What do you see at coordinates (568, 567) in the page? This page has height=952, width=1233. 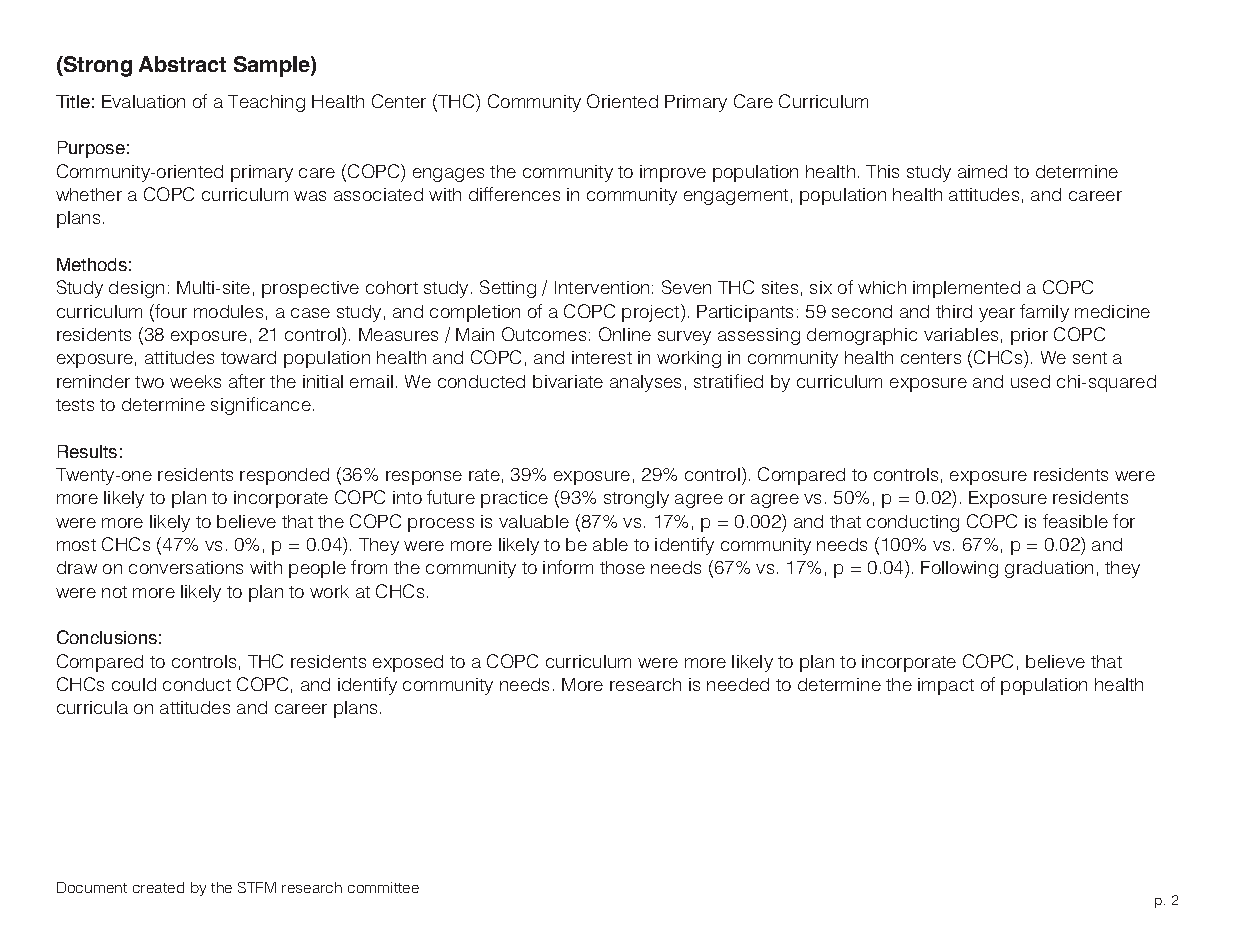 I see `inform` at bounding box center [568, 567].
